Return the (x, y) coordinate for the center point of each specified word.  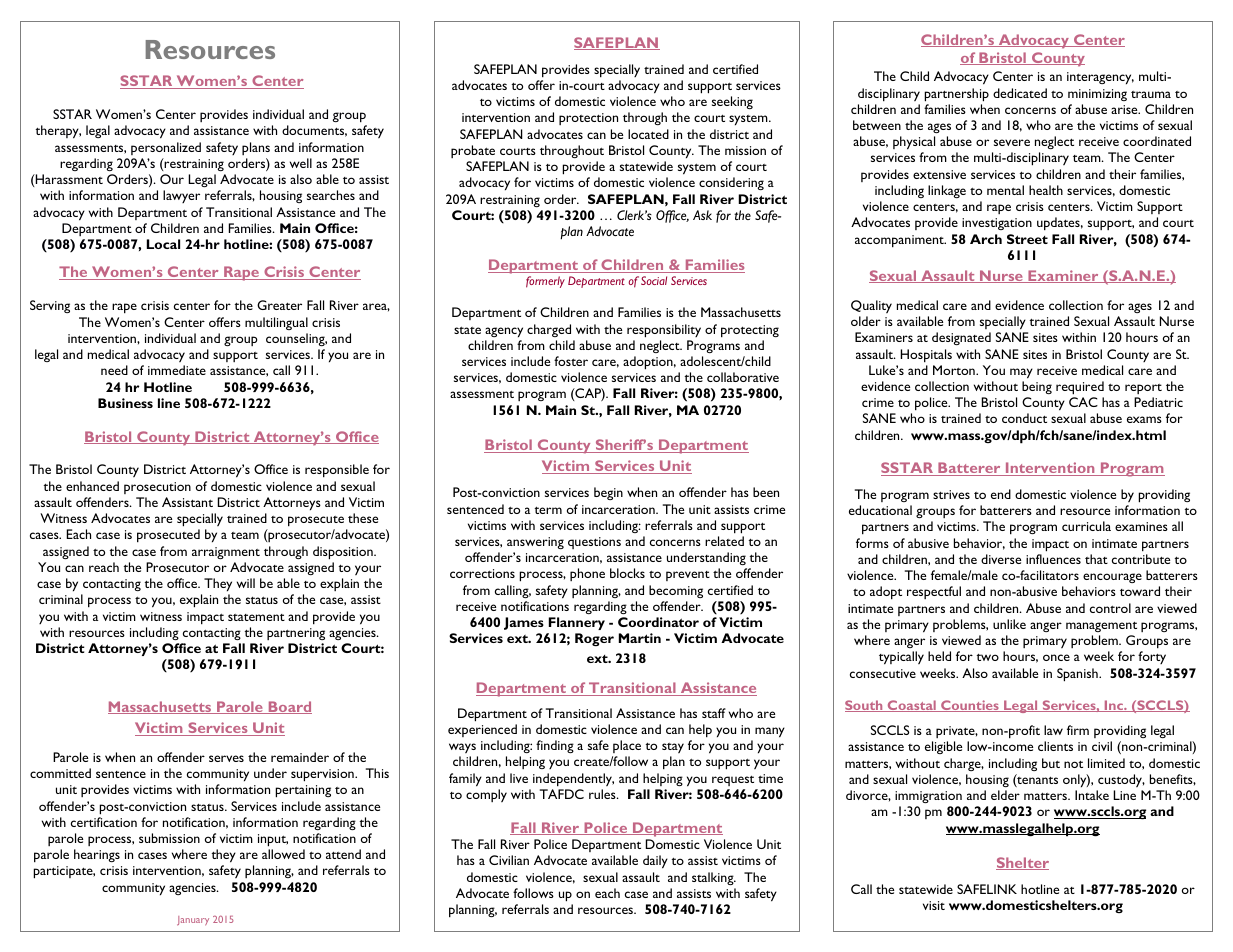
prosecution (157, 488)
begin (608, 493)
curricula (1086, 526)
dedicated (1020, 93)
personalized (166, 148)
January (193, 921)
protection (588, 119)
